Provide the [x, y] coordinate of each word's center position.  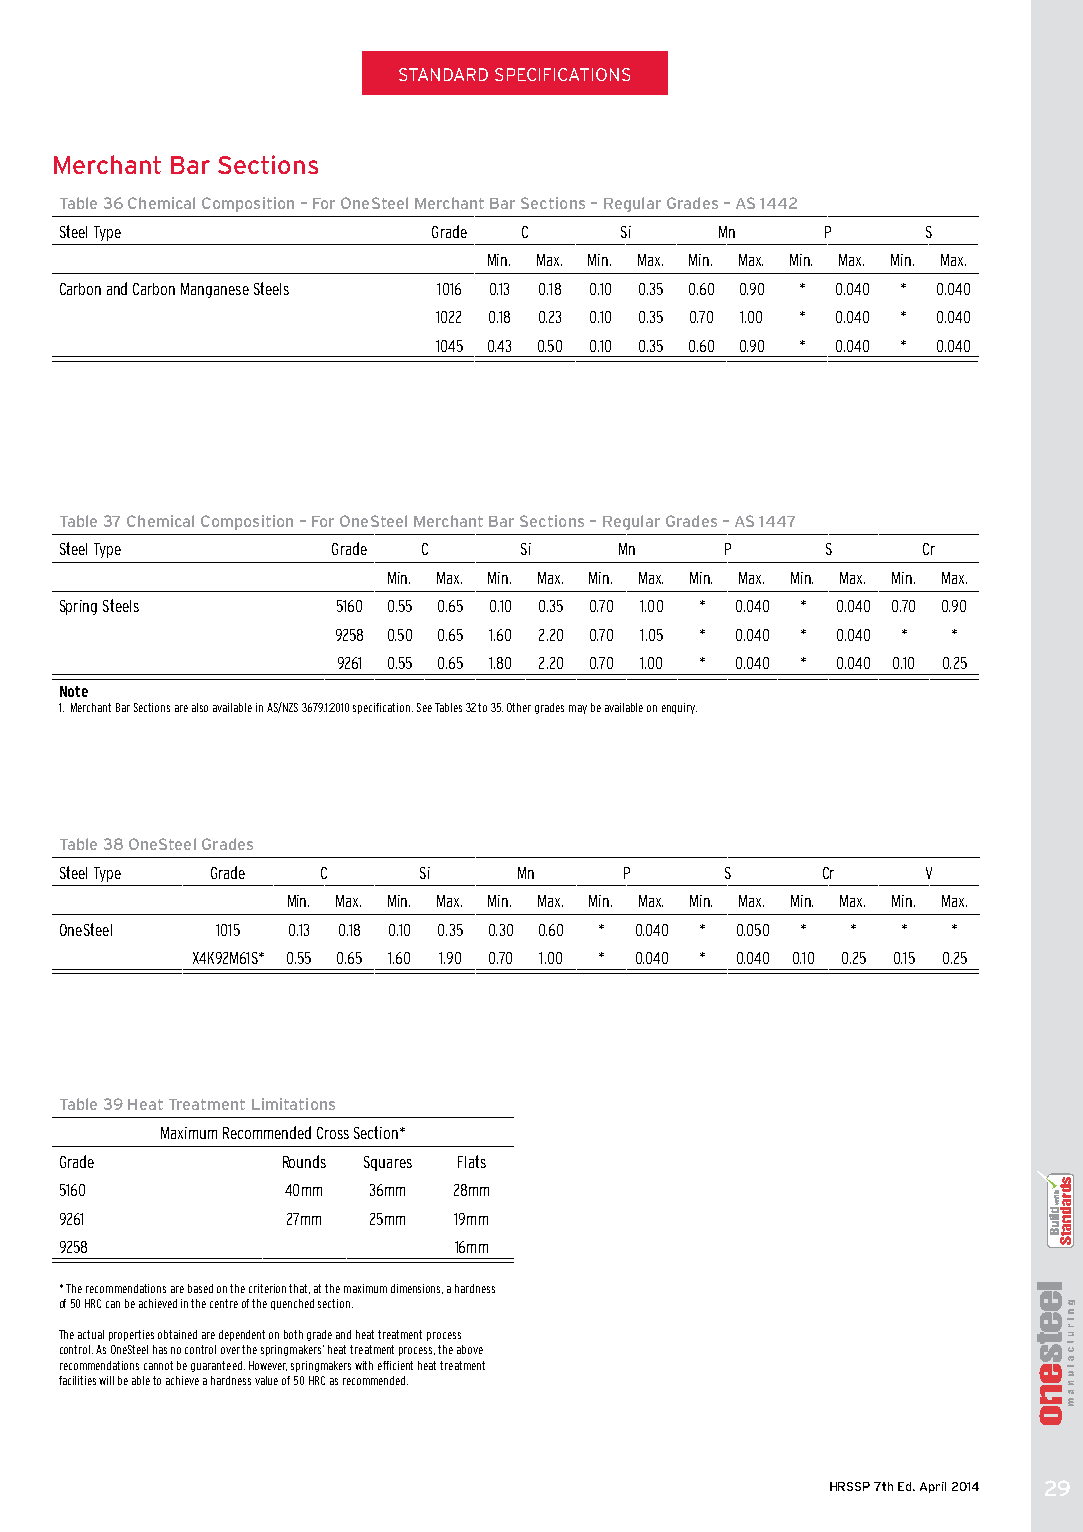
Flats [472, 1161]
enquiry [679, 708]
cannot [158, 1365]
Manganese [215, 290]
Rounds [304, 1161]
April [933, 1487]
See [424, 707]
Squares [388, 1163]
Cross [333, 1133]
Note [74, 691]
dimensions [417, 1289]
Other [519, 707]
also [200, 707]
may [578, 709]
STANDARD [443, 74]
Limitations [293, 1104]
